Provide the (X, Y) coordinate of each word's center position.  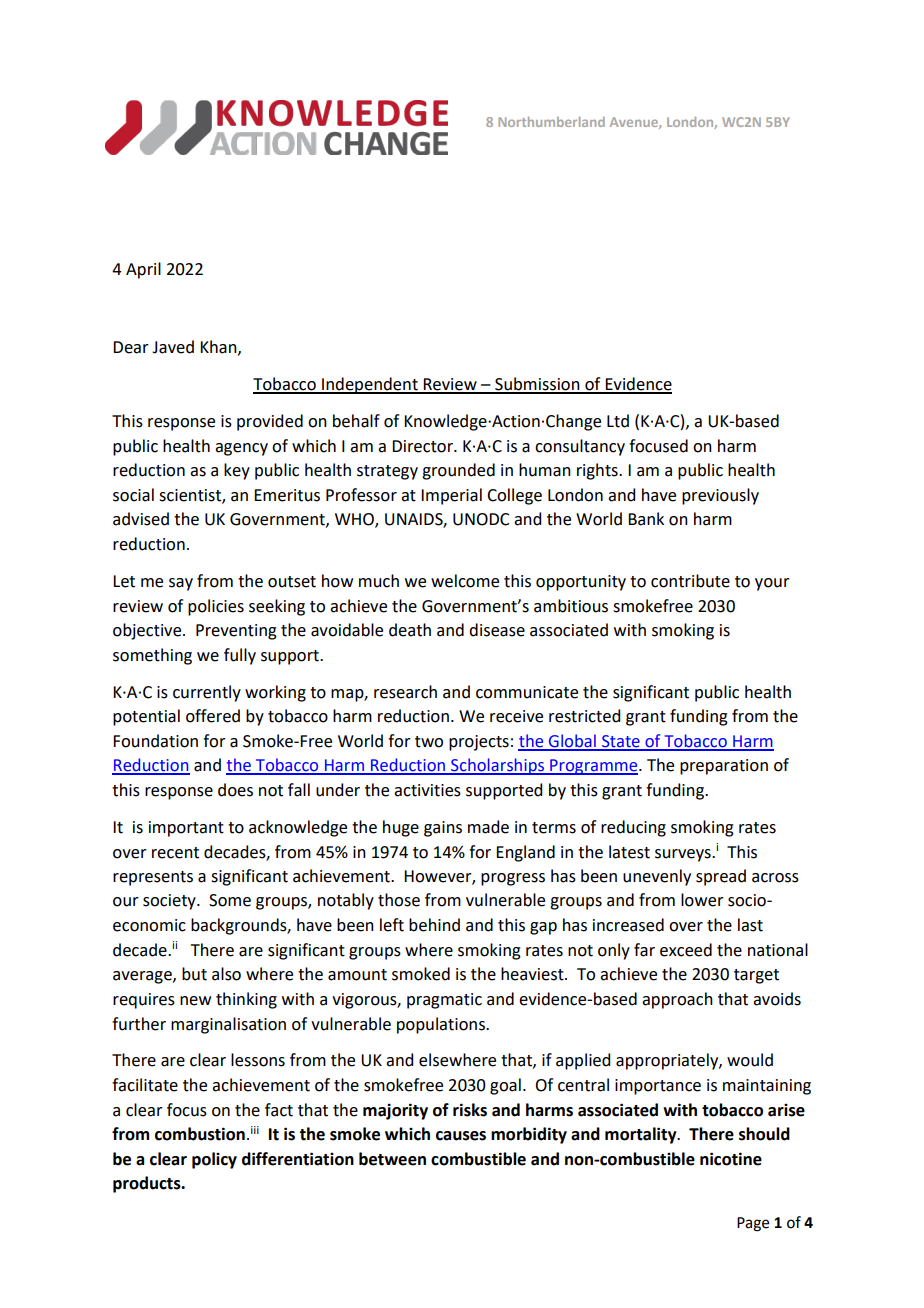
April (143, 270)
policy (214, 1160)
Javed (173, 347)
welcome (465, 581)
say (181, 584)
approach (677, 1000)
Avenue (635, 123)
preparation (724, 767)
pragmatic (444, 1001)
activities (427, 790)
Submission (537, 385)
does (235, 790)
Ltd (618, 421)
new (195, 1001)
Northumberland (551, 122)
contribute (690, 581)
